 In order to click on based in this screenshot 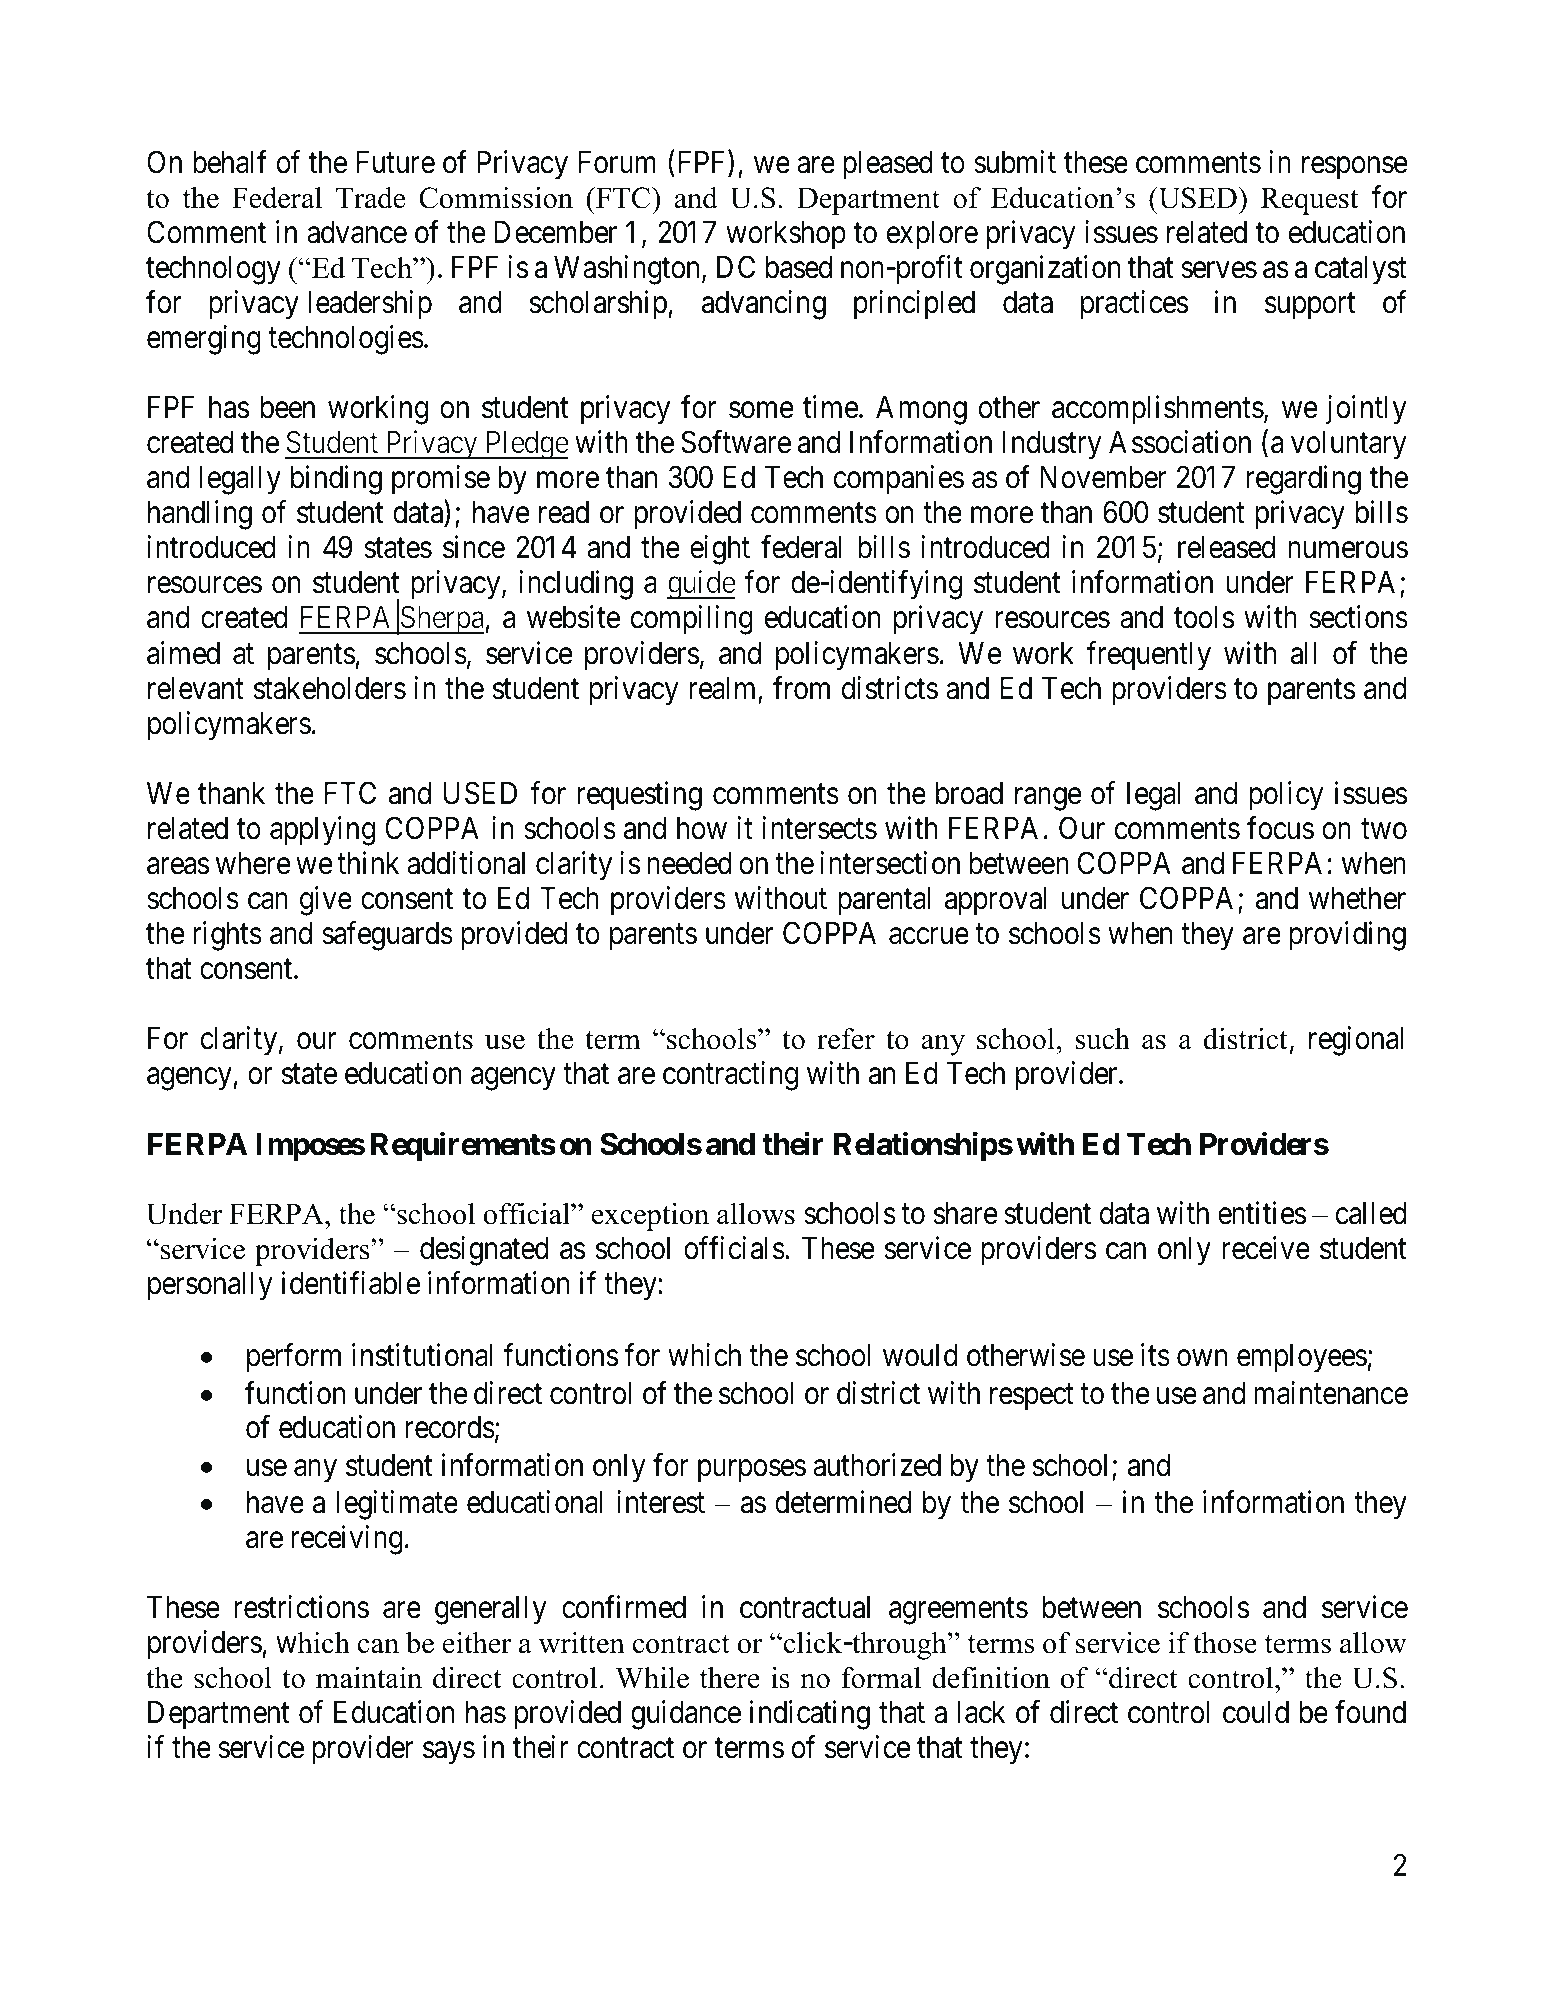, I will do `click(799, 267)`.
